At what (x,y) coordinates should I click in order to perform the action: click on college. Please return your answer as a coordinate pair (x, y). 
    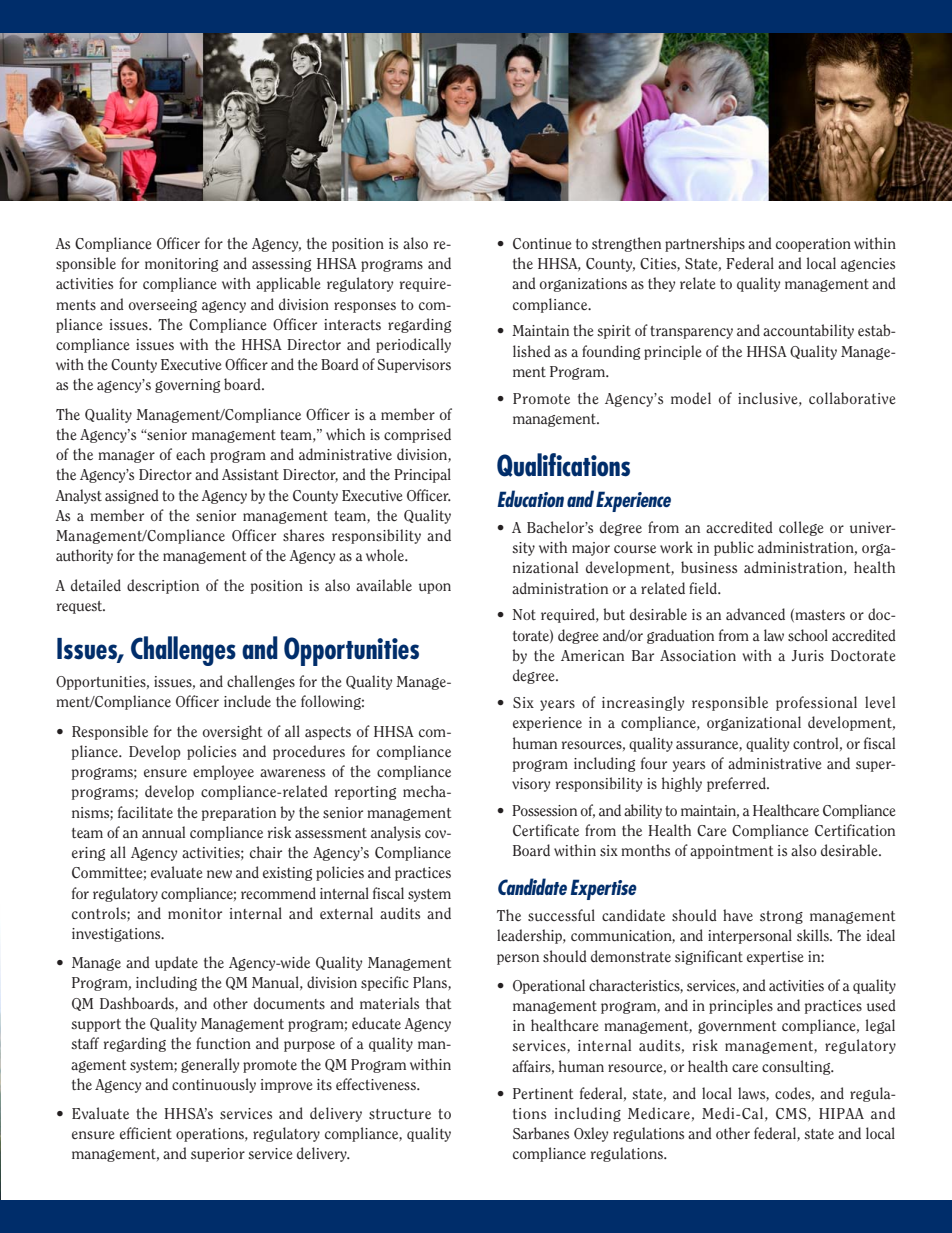
    Looking at the image, I should click on (801, 528).
